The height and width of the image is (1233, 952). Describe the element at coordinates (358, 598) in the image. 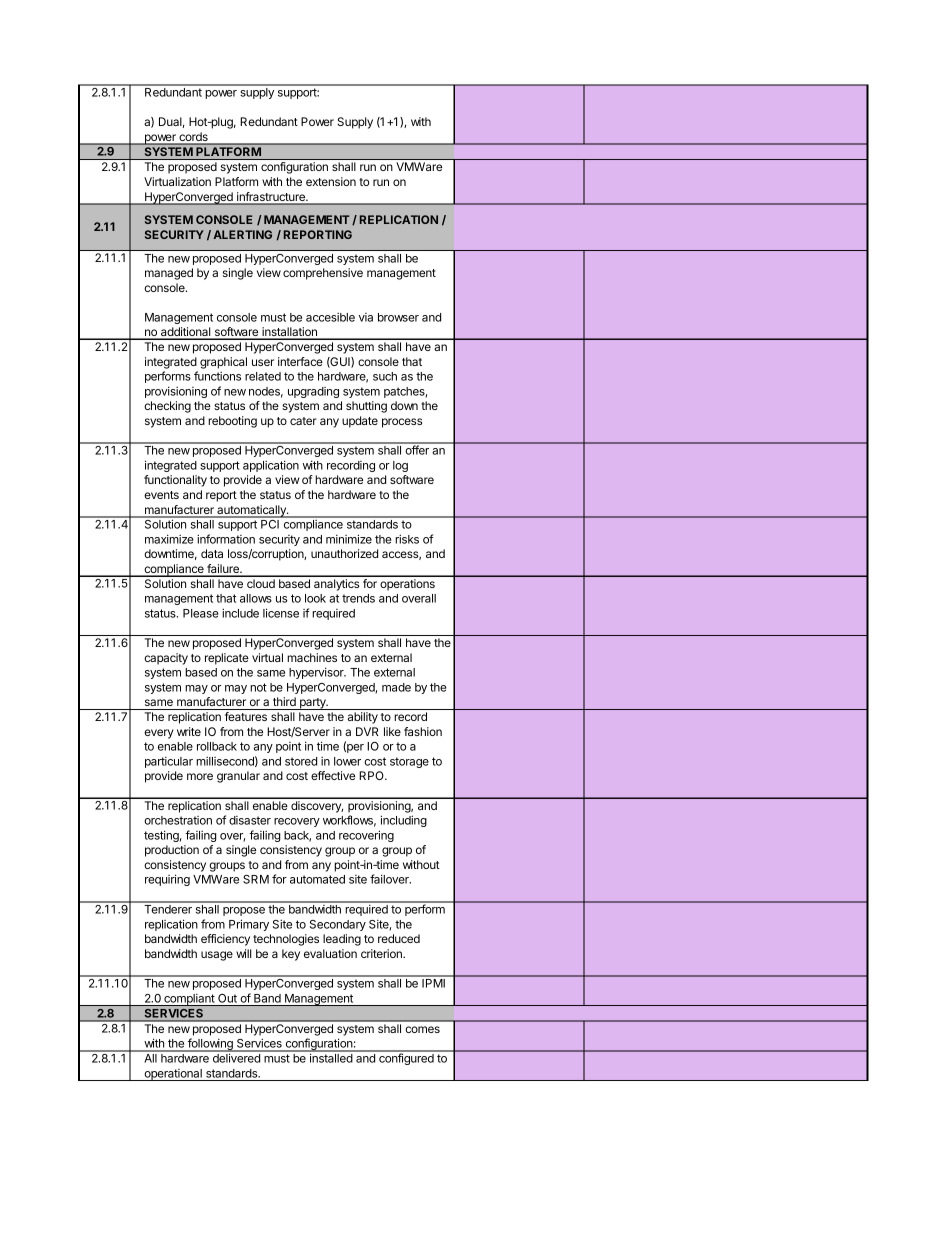

I see `trends` at that location.
